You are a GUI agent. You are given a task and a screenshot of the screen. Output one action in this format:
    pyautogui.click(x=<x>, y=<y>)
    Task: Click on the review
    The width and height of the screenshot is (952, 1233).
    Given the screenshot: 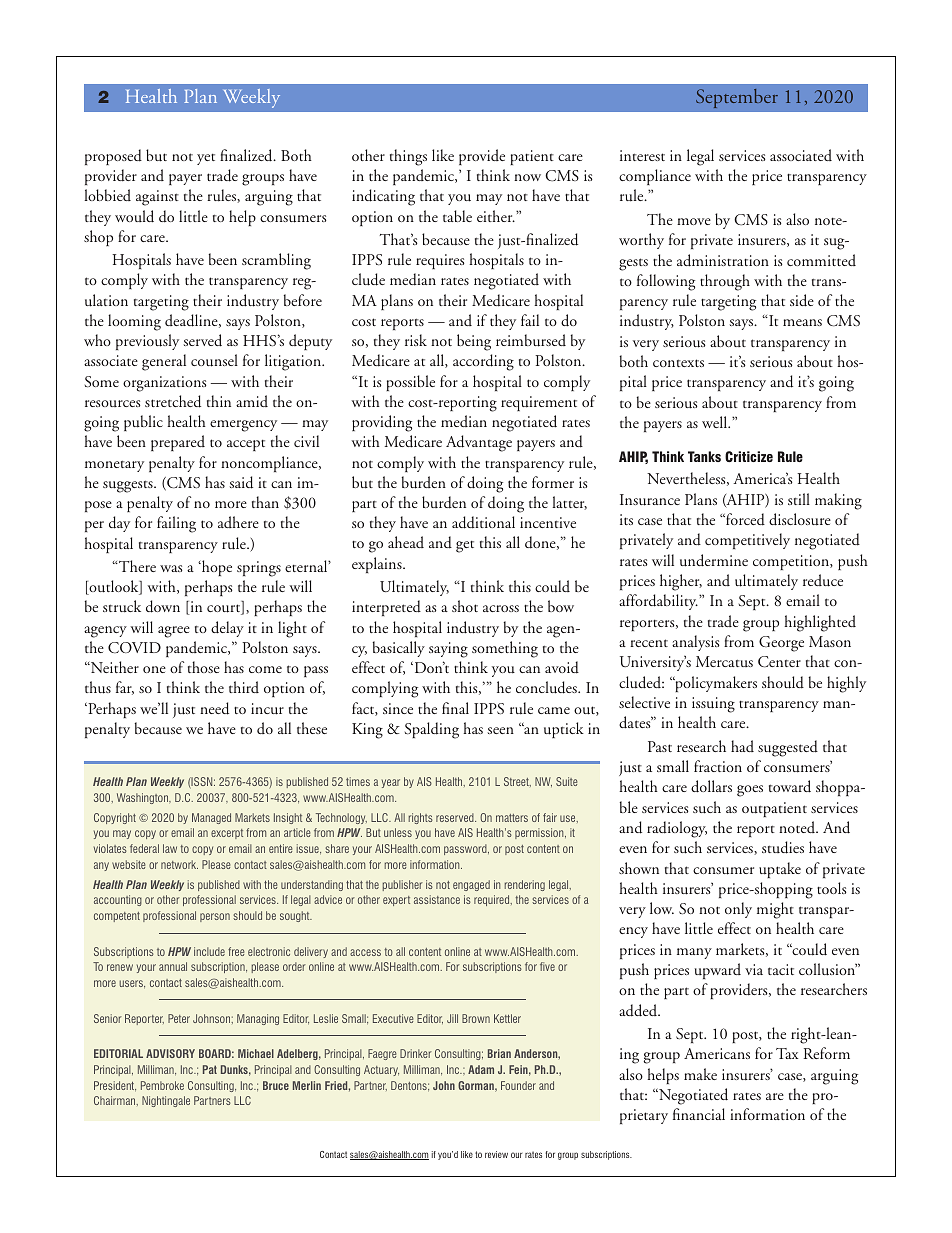 What is the action you would take?
    pyautogui.click(x=496, y=1154)
